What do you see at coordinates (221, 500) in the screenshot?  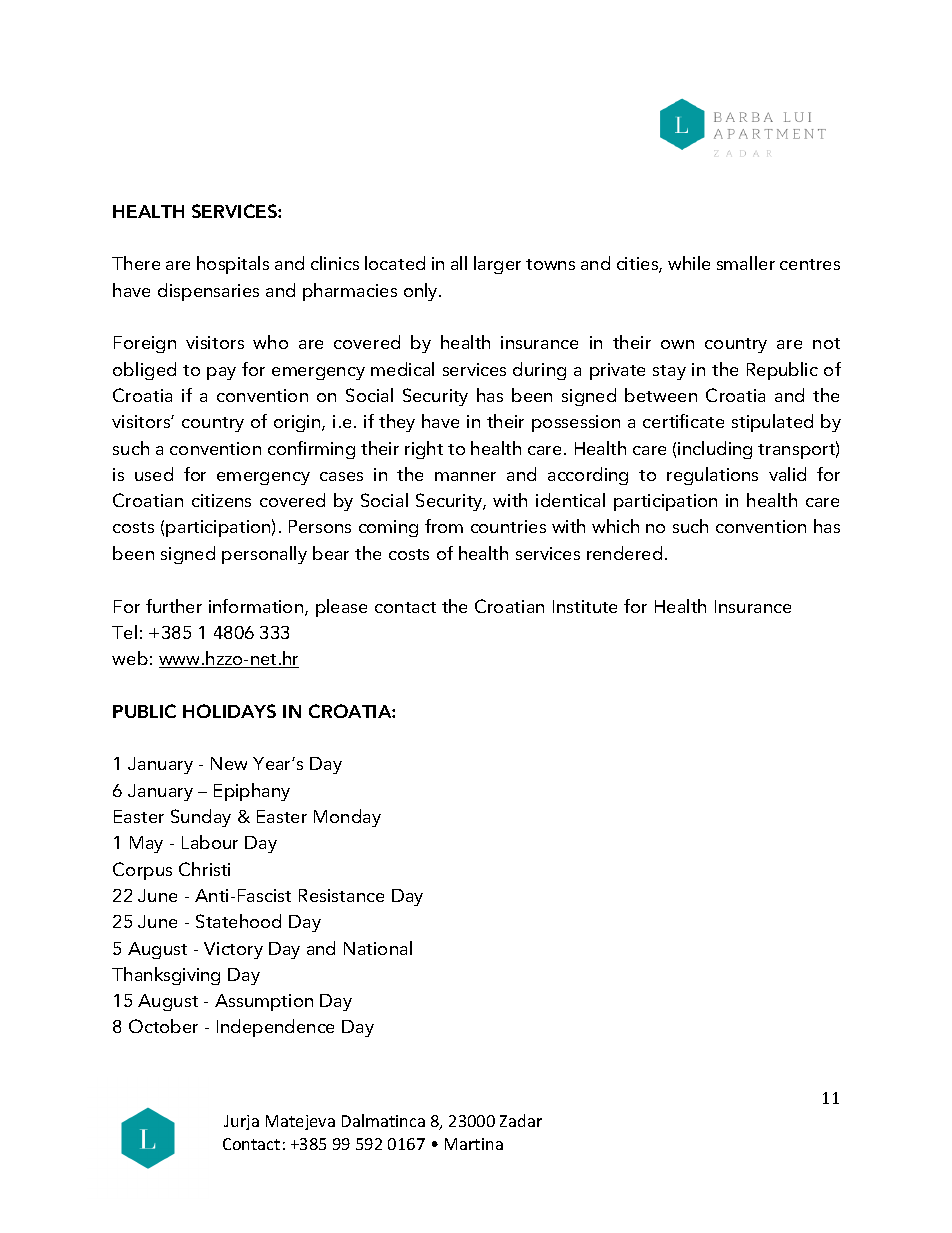 I see `citizens` at bounding box center [221, 500].
